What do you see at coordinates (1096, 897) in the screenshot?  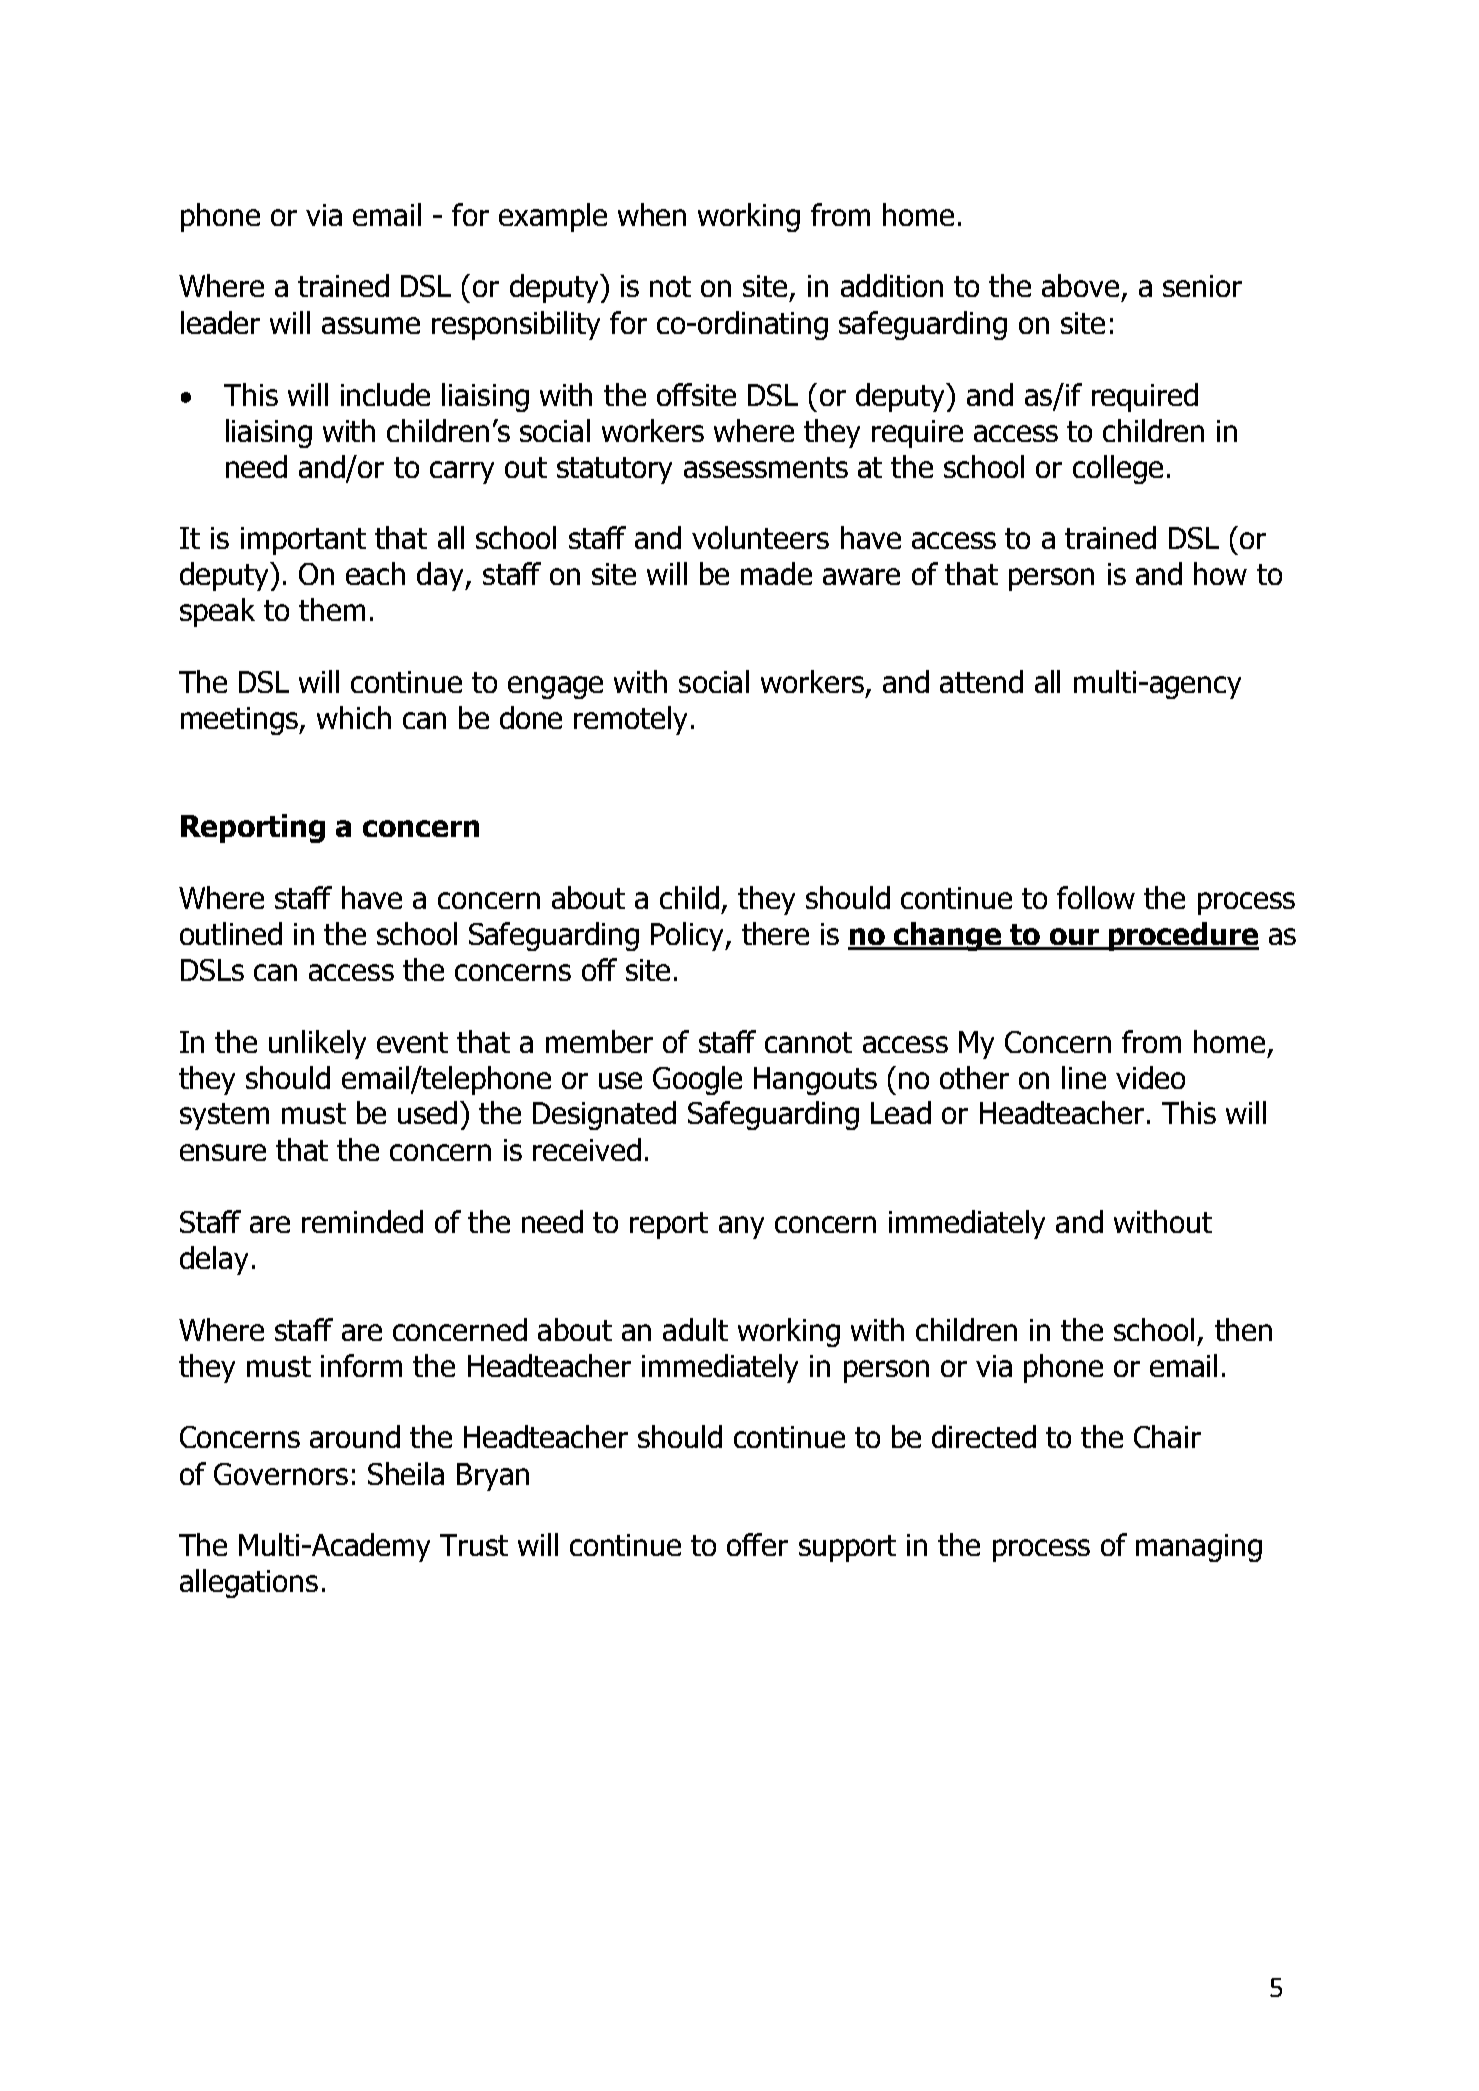 I see `follow` at bounding box center [1096, 897].
